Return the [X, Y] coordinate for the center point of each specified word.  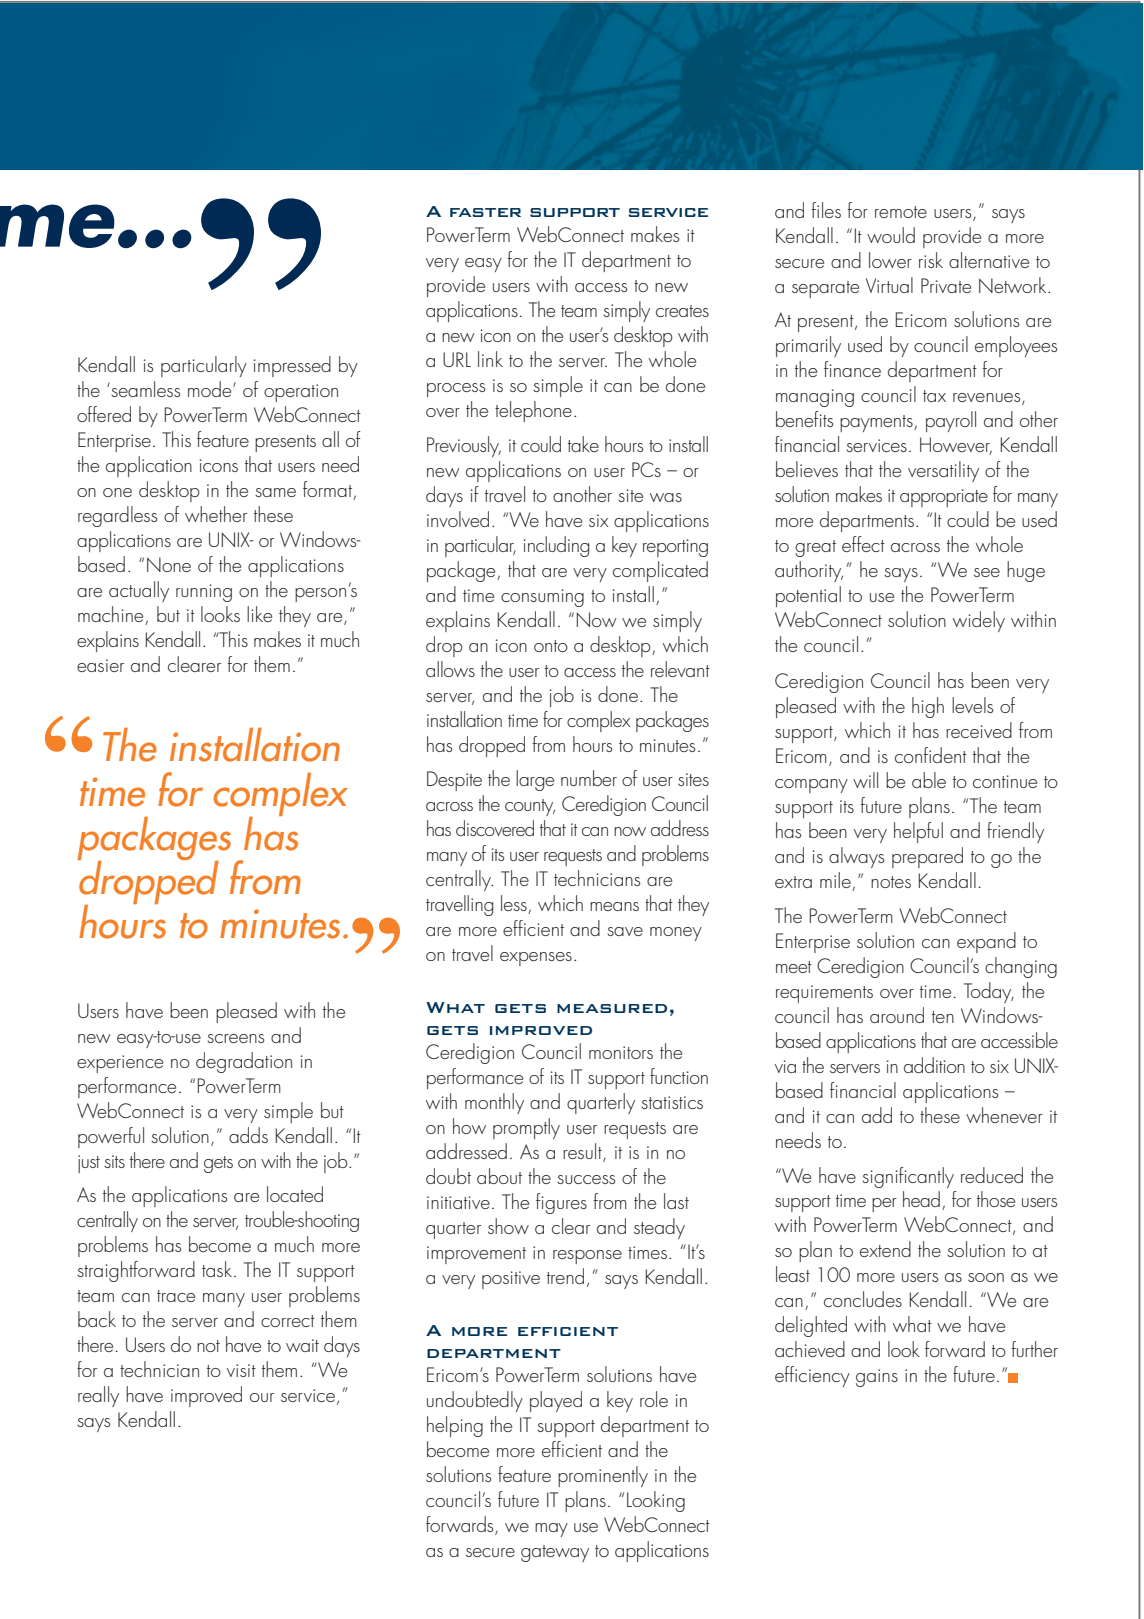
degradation [244, 1062]
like [259, 614]
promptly [526, 1128]
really [98, 1396]
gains [877, 1378]
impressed [292, 366]
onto [551, 646]
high [928, 707]
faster [485, 212]
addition [934, 1065]
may [551, 1530]
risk [931, 260]
